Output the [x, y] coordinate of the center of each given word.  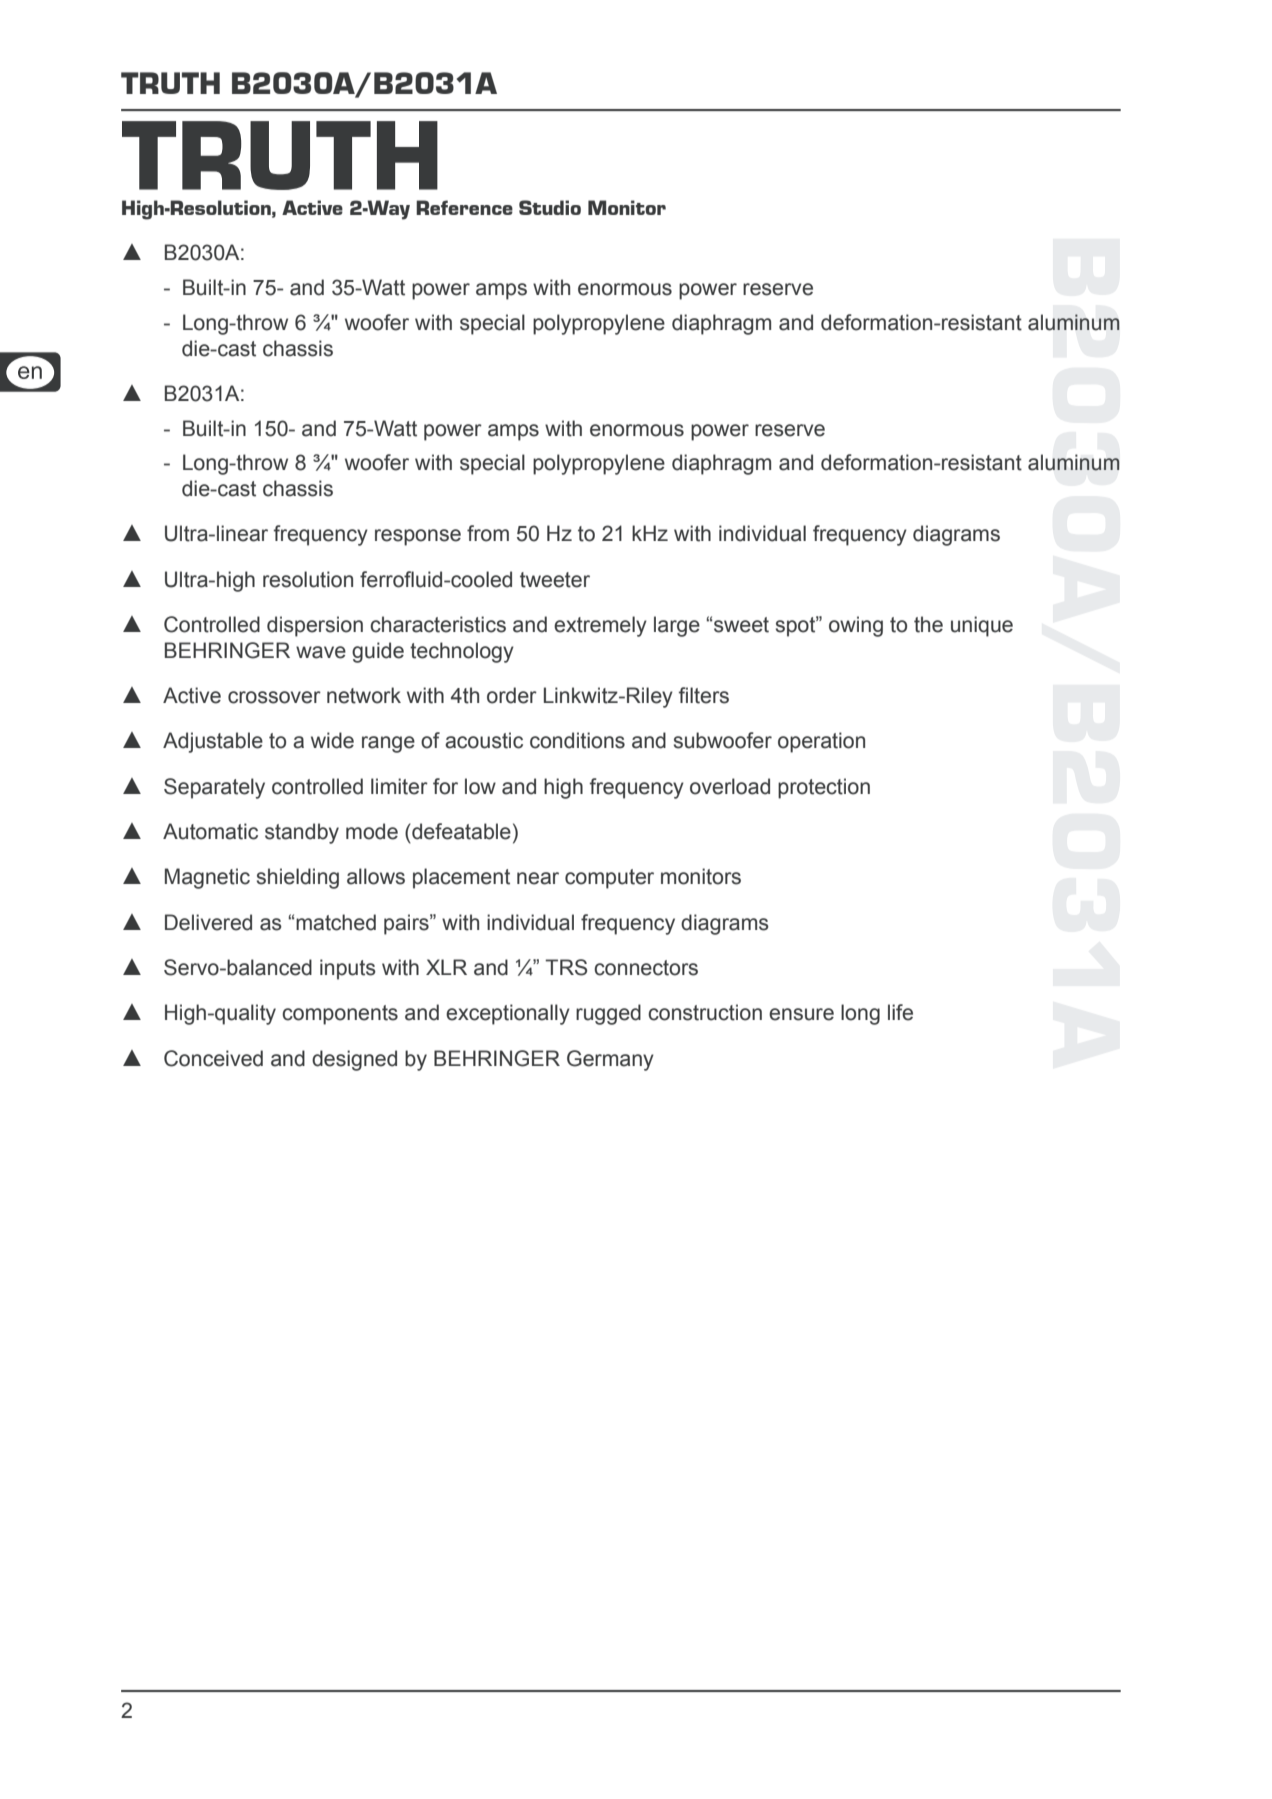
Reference [464, 207]
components [340, 1015]
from [488, 533]
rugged [608, 1014]
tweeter [555, 580]
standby [302, 833]
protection [824, 788]
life [900, 1012]
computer [609, 879]
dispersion [315, 626]
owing [856, 626]
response [418, 537]
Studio [550, 207]
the [928, 624]
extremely [600, 626]
